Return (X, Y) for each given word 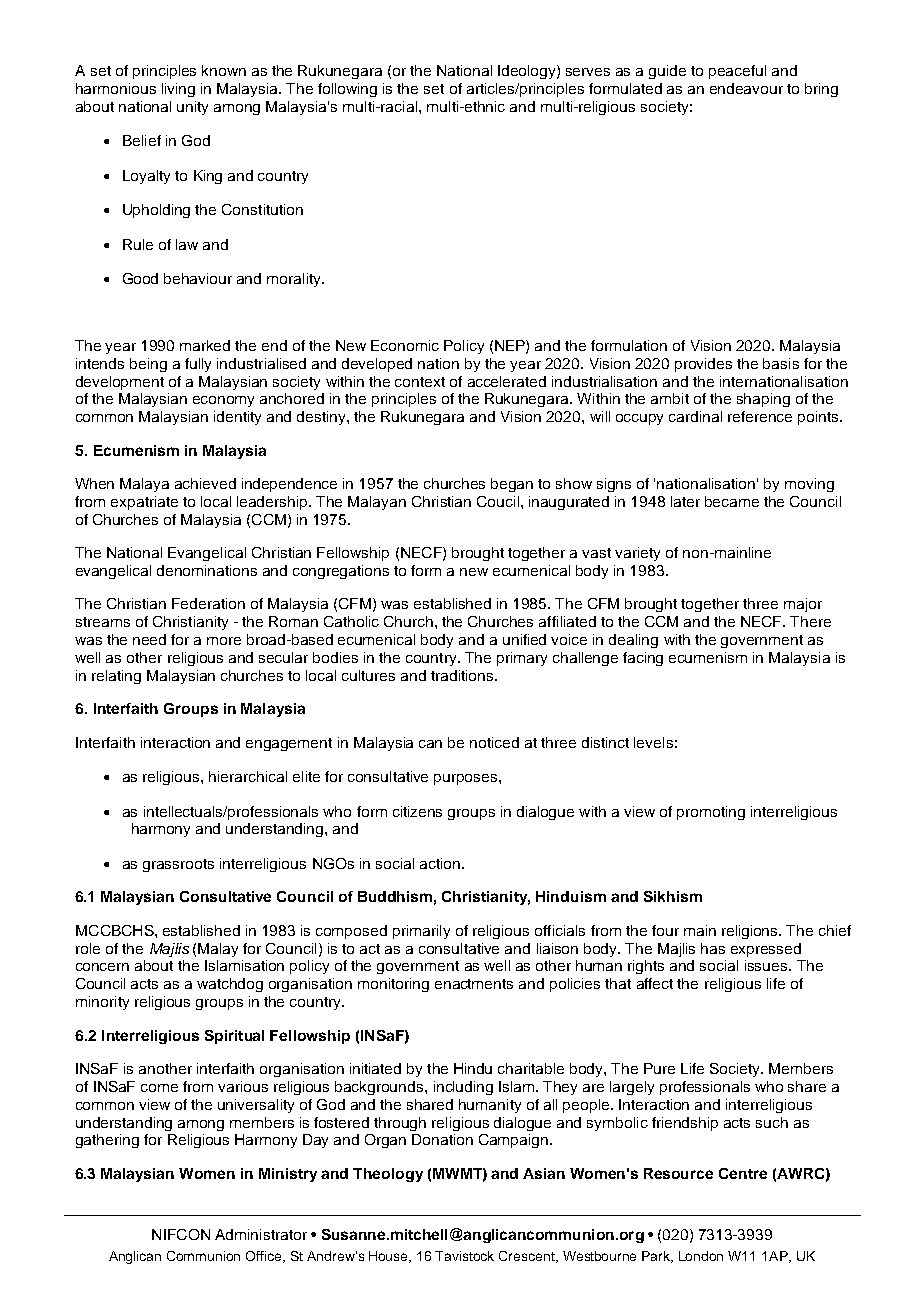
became (732, 501)
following (347, 90)
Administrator (261, 1234)
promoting (711, 813)
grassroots (178, 865)
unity (192, 108)
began (512, 485)
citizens (417, 811)
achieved (205, 483)
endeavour (746, 88)
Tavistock (464, 1256)
